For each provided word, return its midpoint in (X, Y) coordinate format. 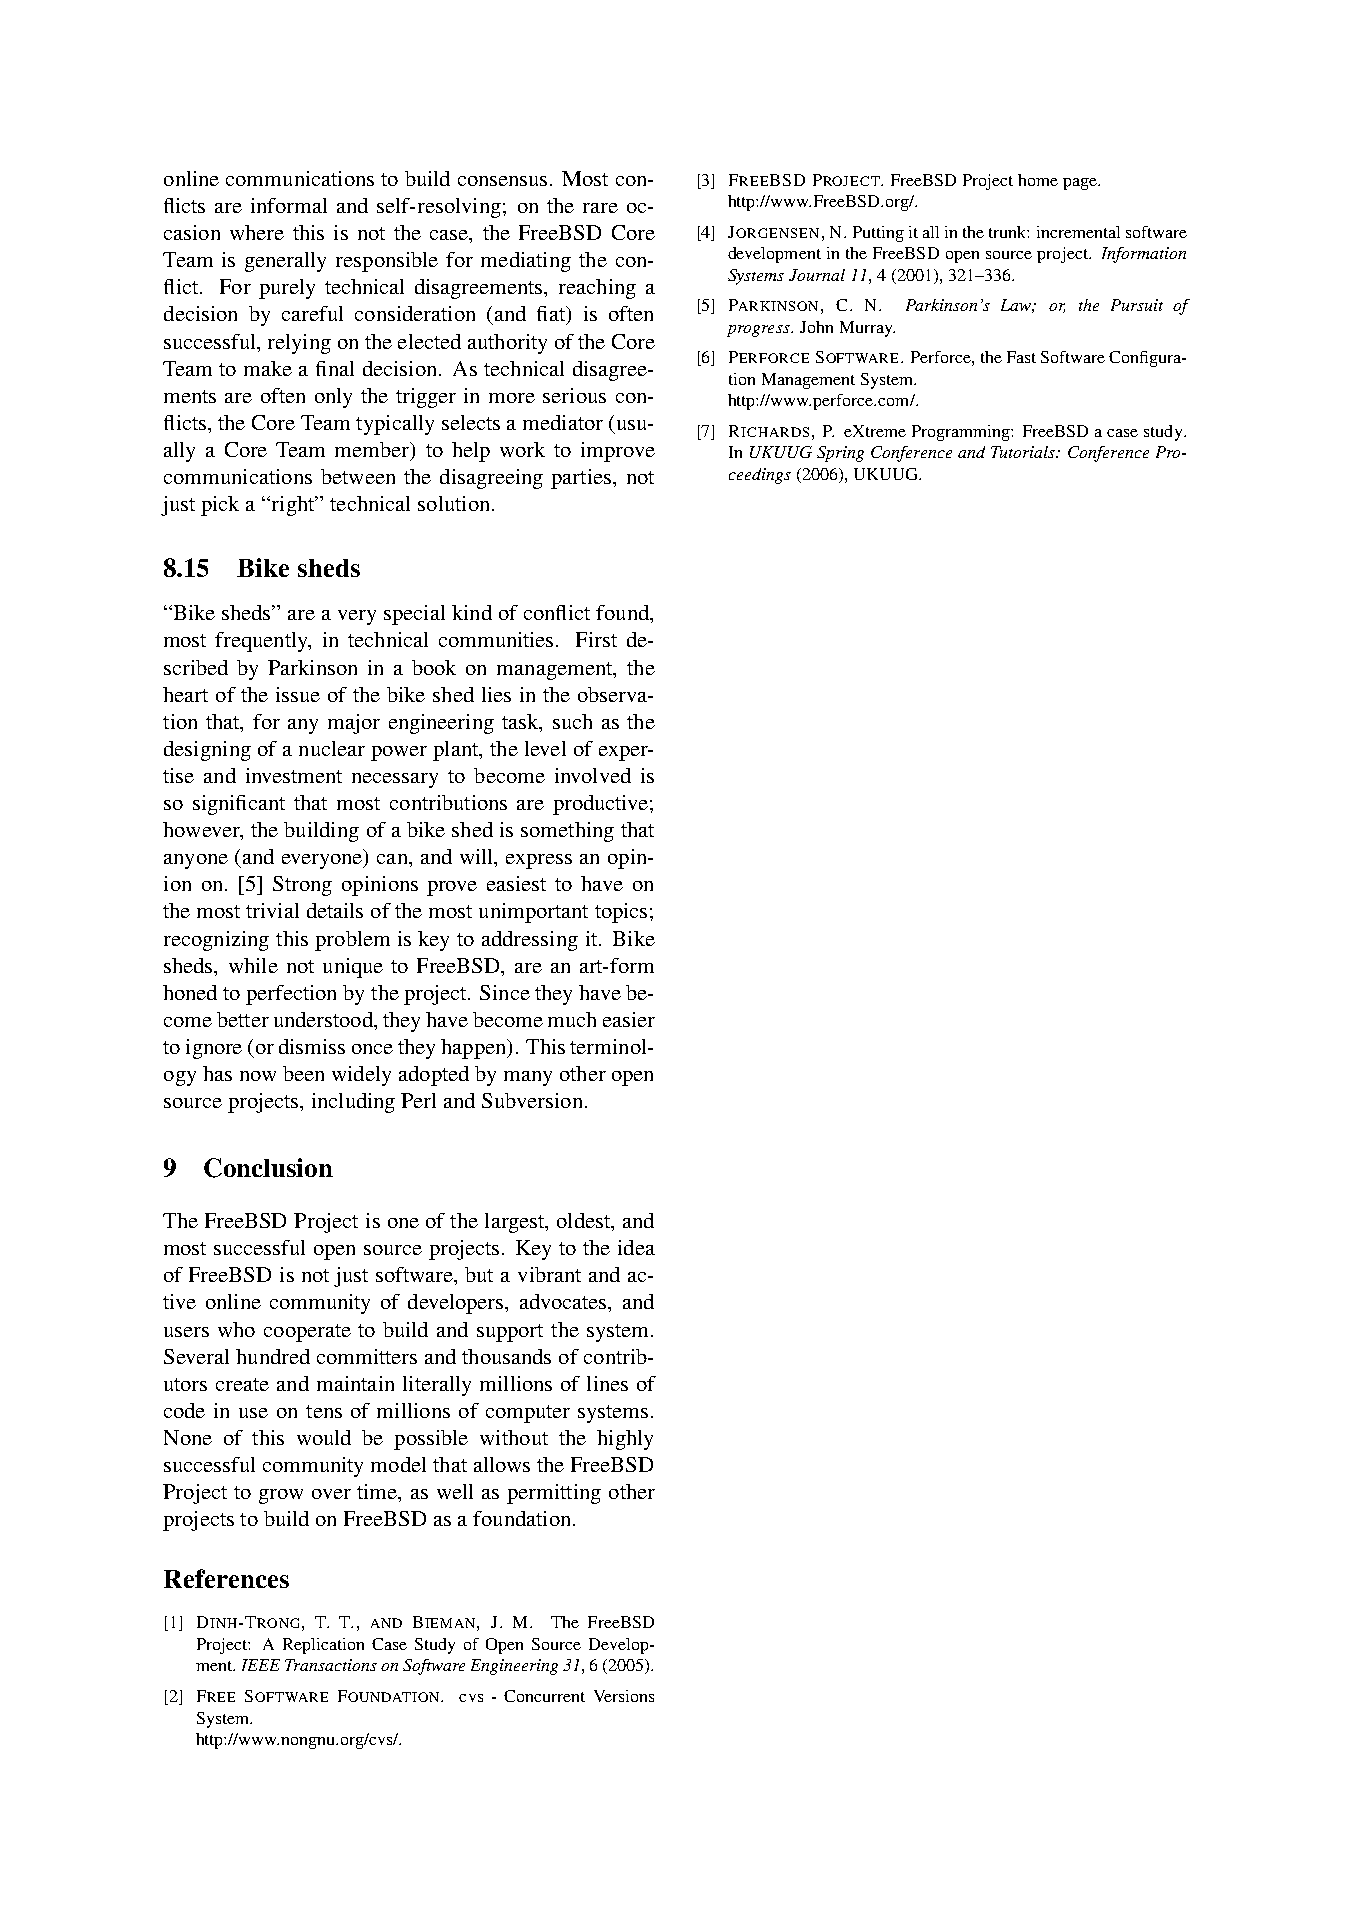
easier (629, 1019)
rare (600, 208)
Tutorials (1024, 452)
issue (298, 694)
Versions (624, 1696)
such (572, 721)
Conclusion (268, 1168)
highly (625, 1440)
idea (636, 1247)
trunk (1008, 232)
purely (287, 289)
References (226, 1578)
